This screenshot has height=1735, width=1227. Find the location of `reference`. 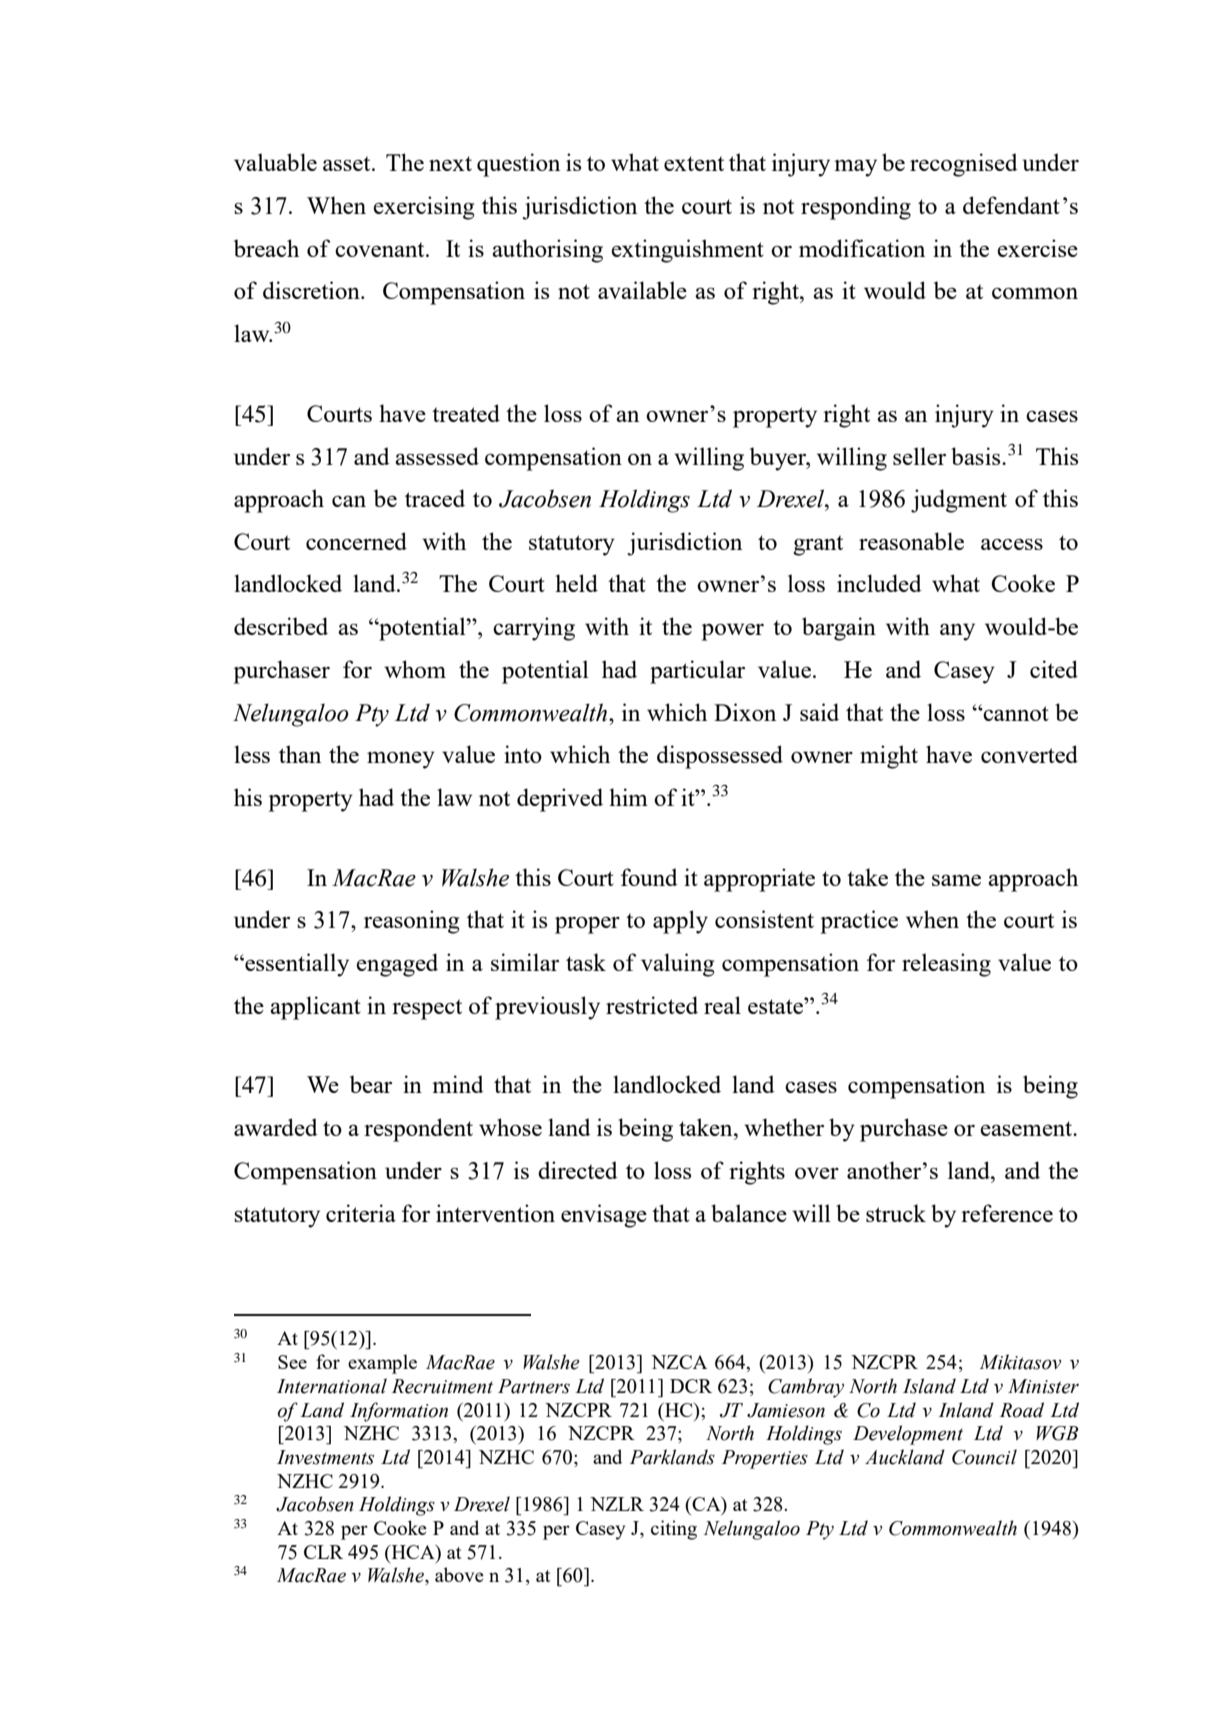

reference is located at coordinates (1007, 1213).
